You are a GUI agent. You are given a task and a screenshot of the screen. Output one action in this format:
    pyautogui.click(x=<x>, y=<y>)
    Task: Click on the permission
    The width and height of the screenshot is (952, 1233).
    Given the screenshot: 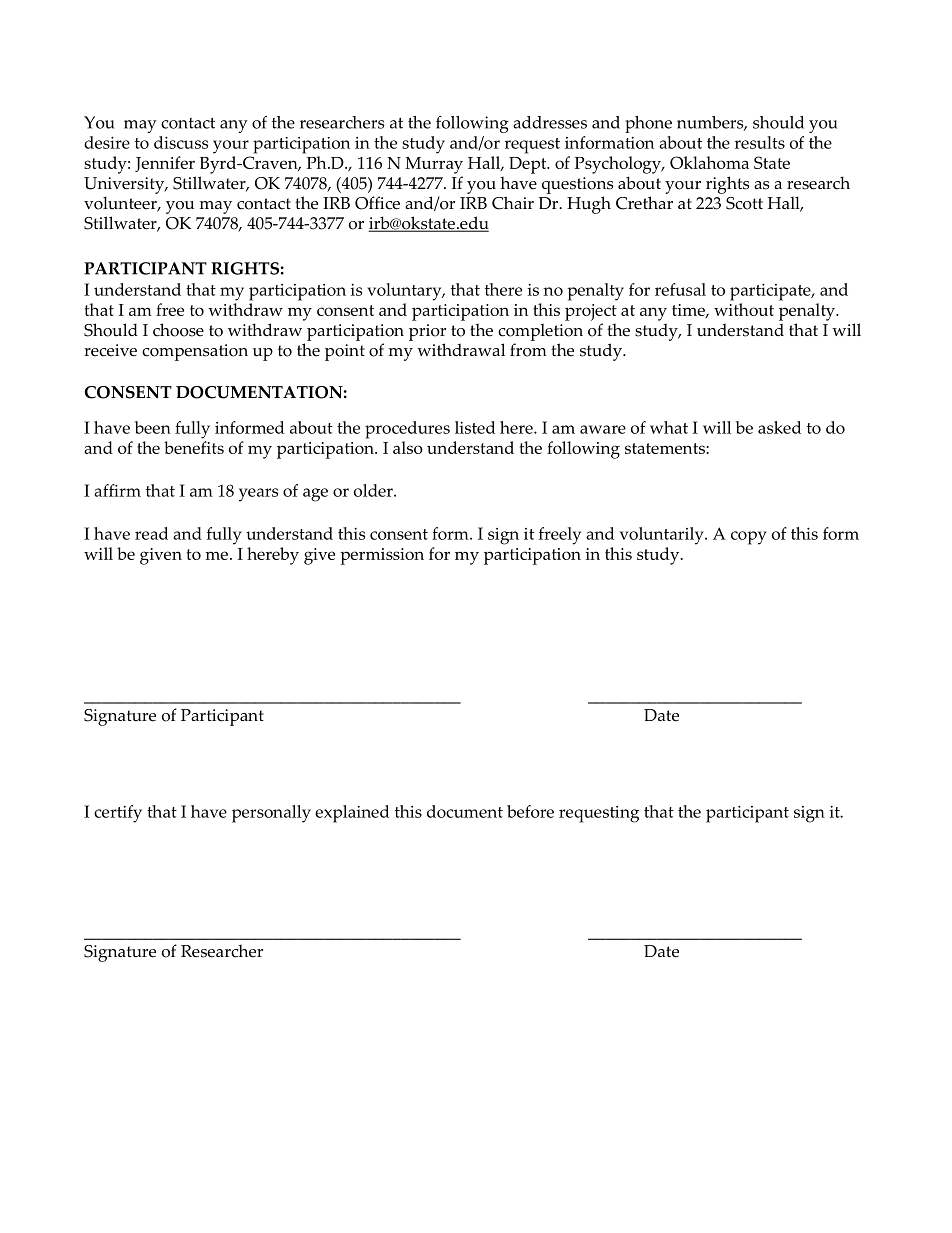 What is the action you would take?
    pyautogui.click(x=382, y=556)
